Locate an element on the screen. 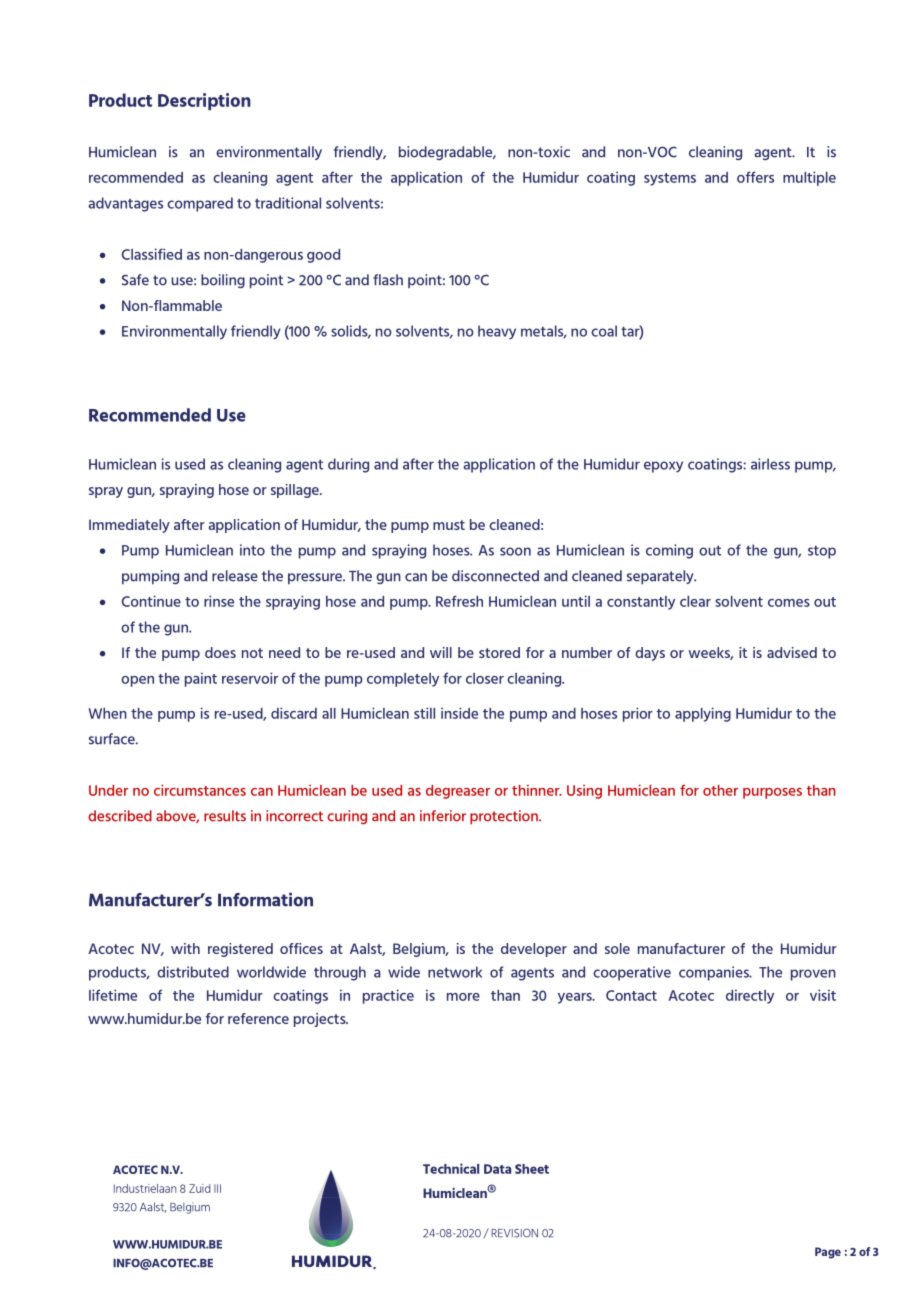  with is located at coordinates (185, 948).
